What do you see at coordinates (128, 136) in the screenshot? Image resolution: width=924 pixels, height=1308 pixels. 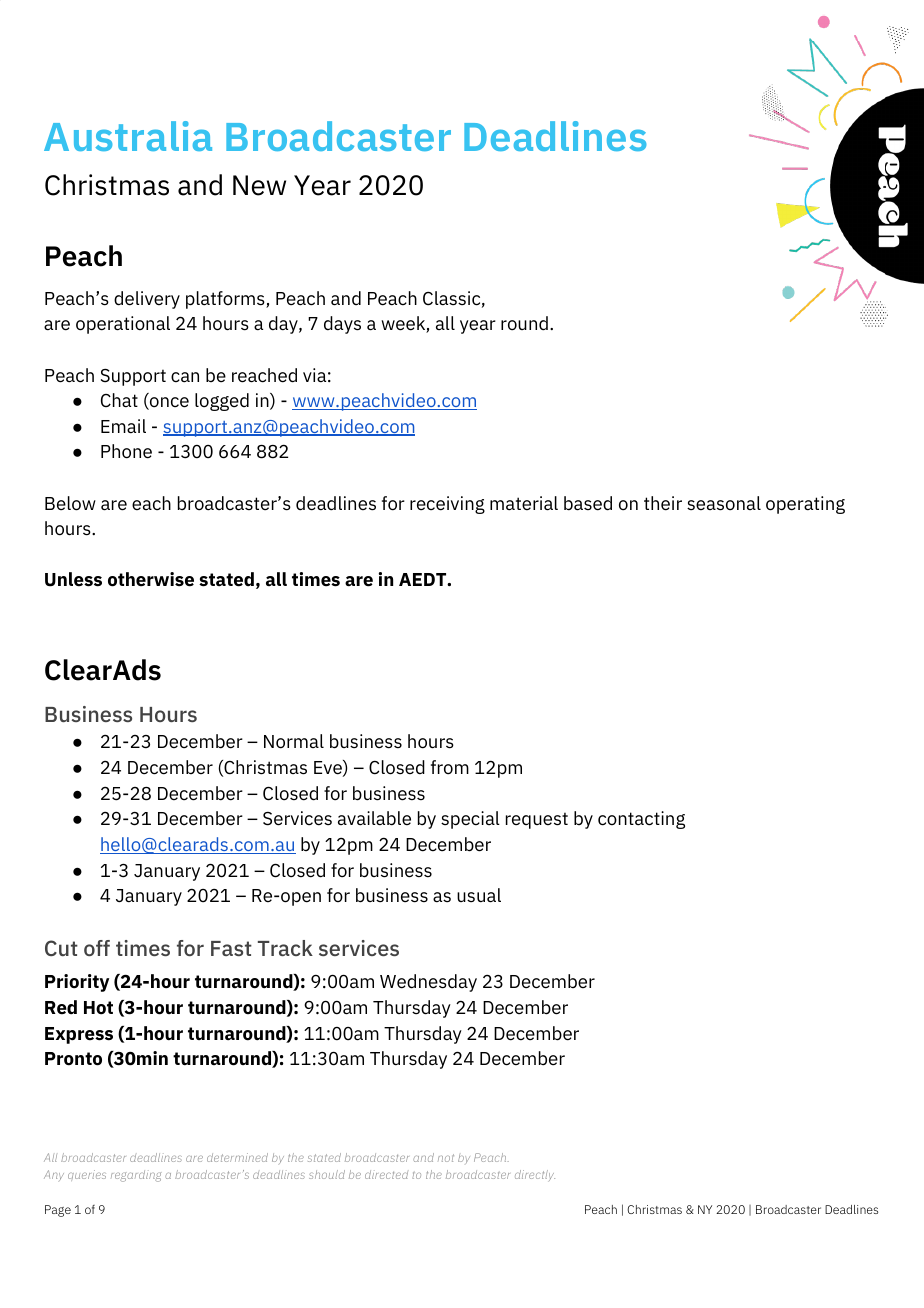 I see `Australia` at bounding box center [128, 136].
